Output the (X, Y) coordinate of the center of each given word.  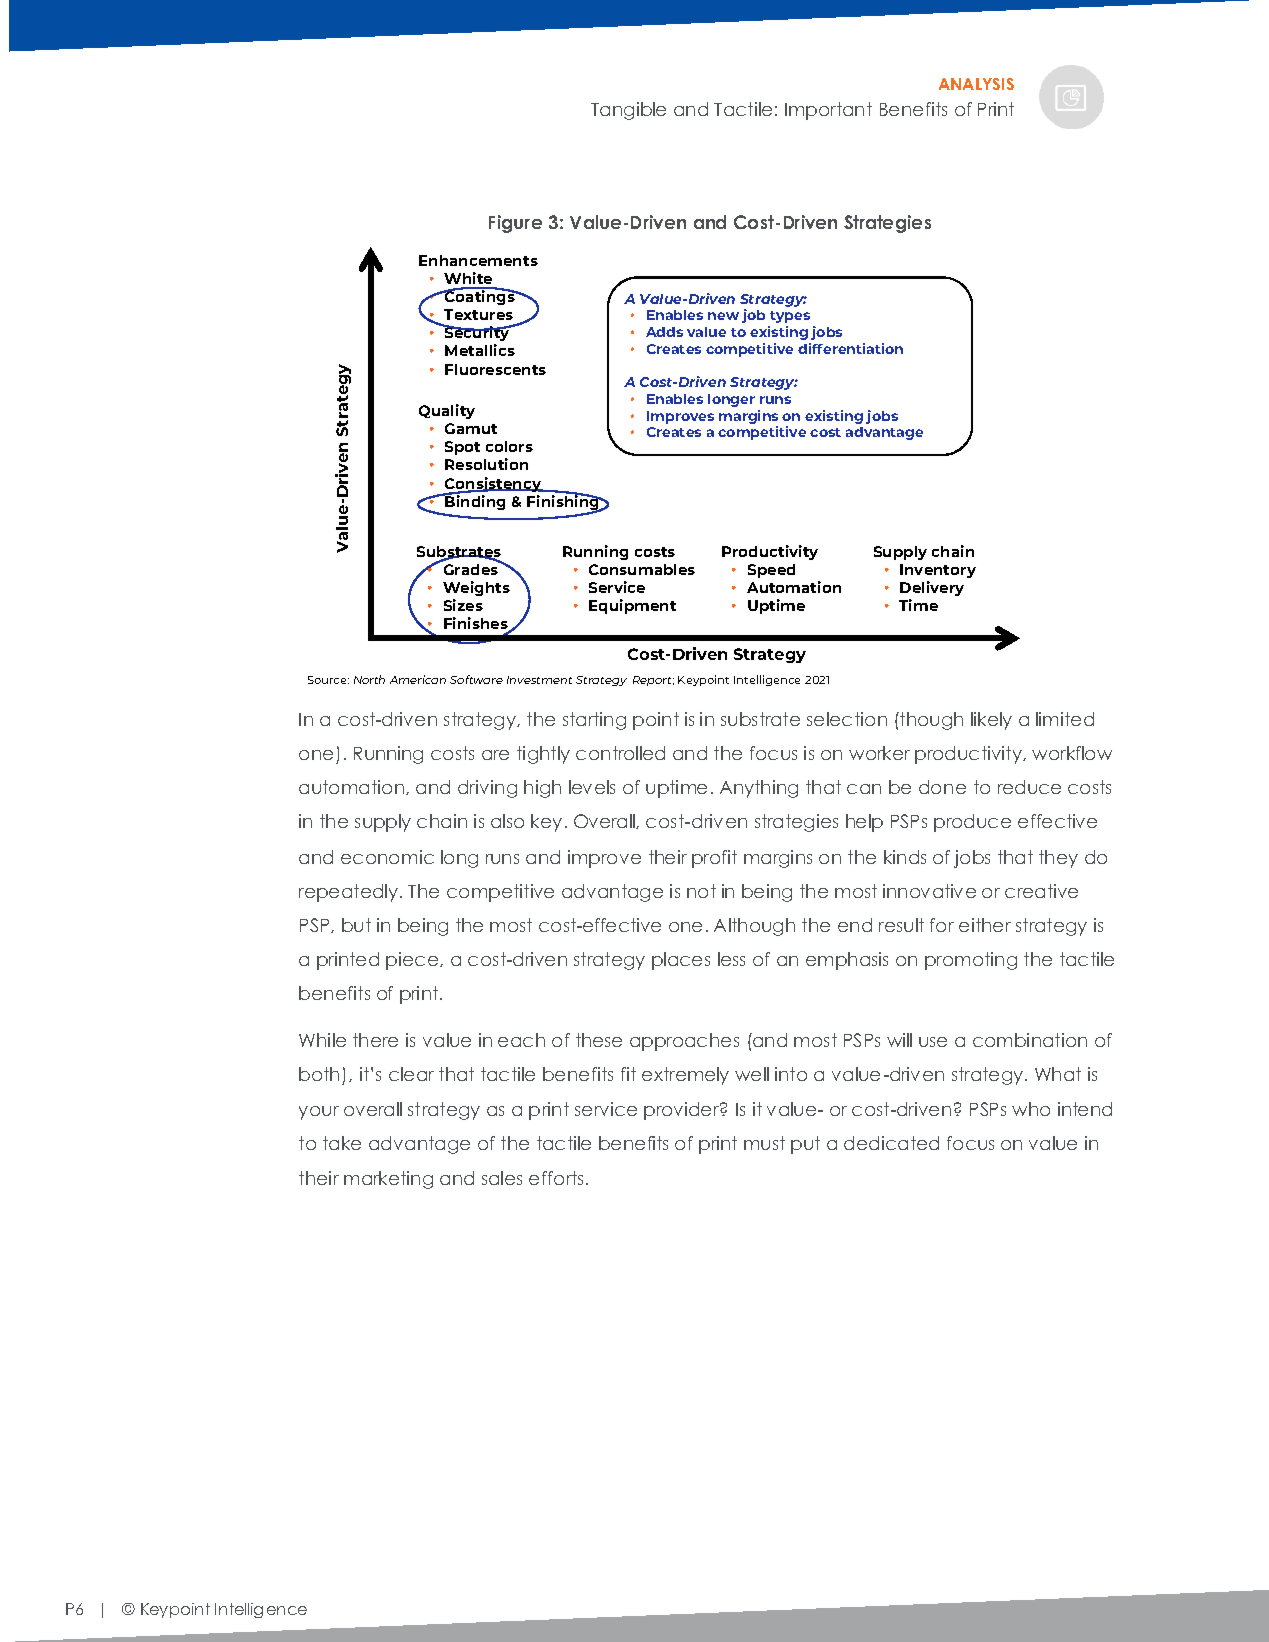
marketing (388, 1180)
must (764, 1143)
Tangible (628, 111)
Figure (515, 224)
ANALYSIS (976, 84)
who (1031, 1109)
